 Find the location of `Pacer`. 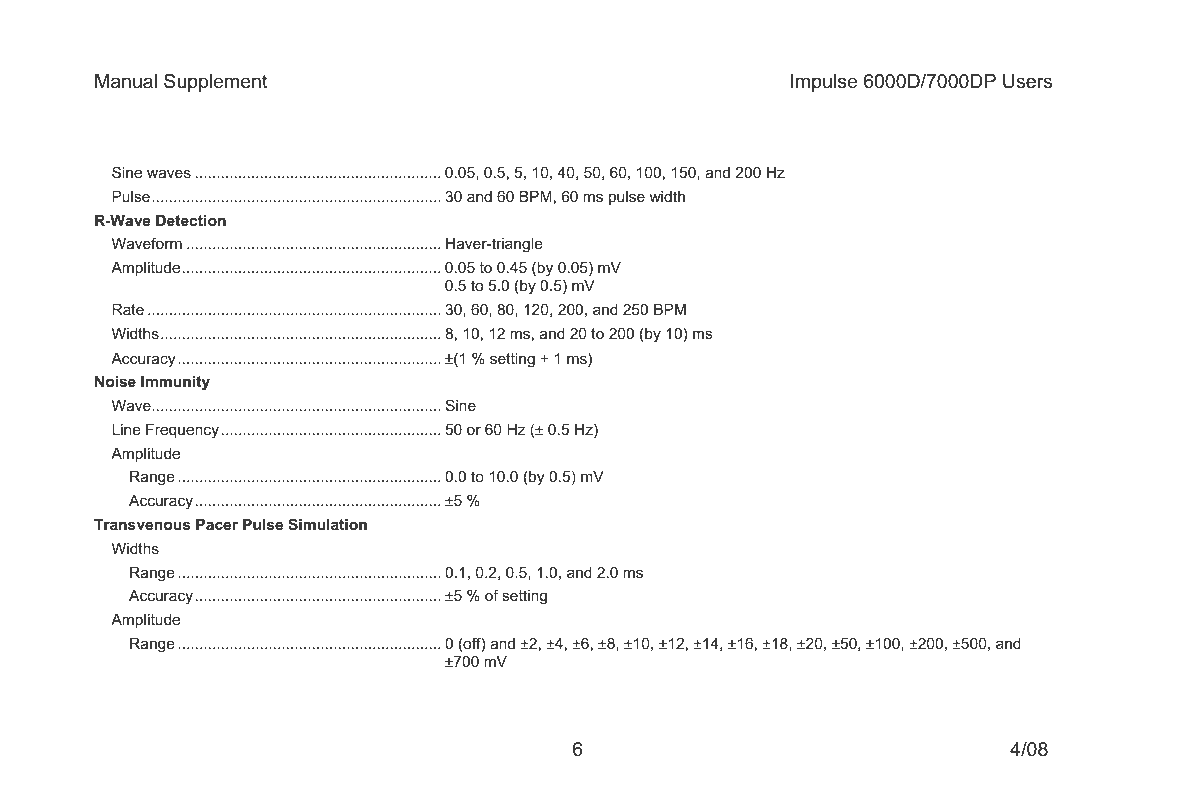

Pacer is located at coordinates (217, 524).
